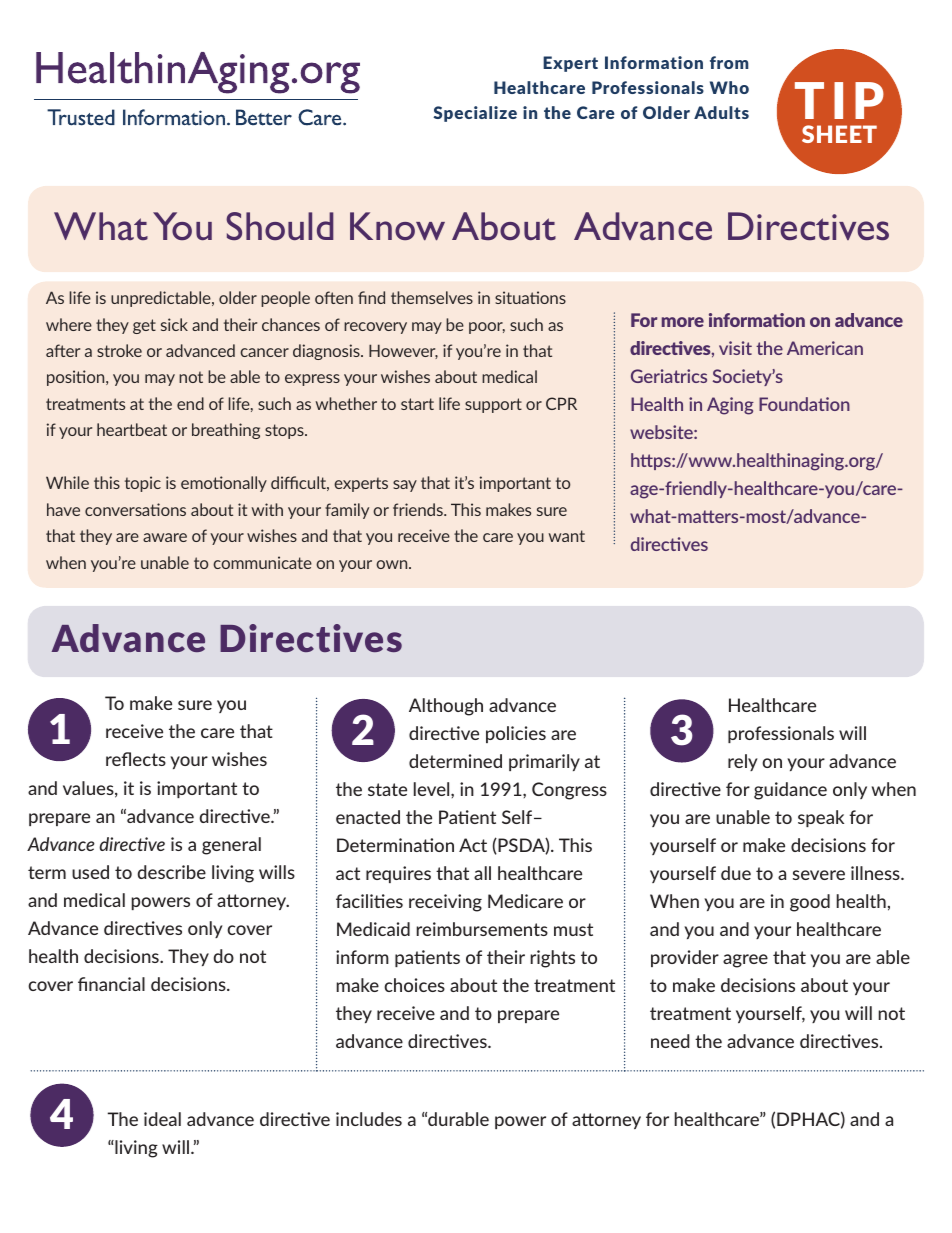 The width and height of the image is (952, 1233). Describe the element at coordinates (475, 114) in the image. I see `Specialize` at that location.
